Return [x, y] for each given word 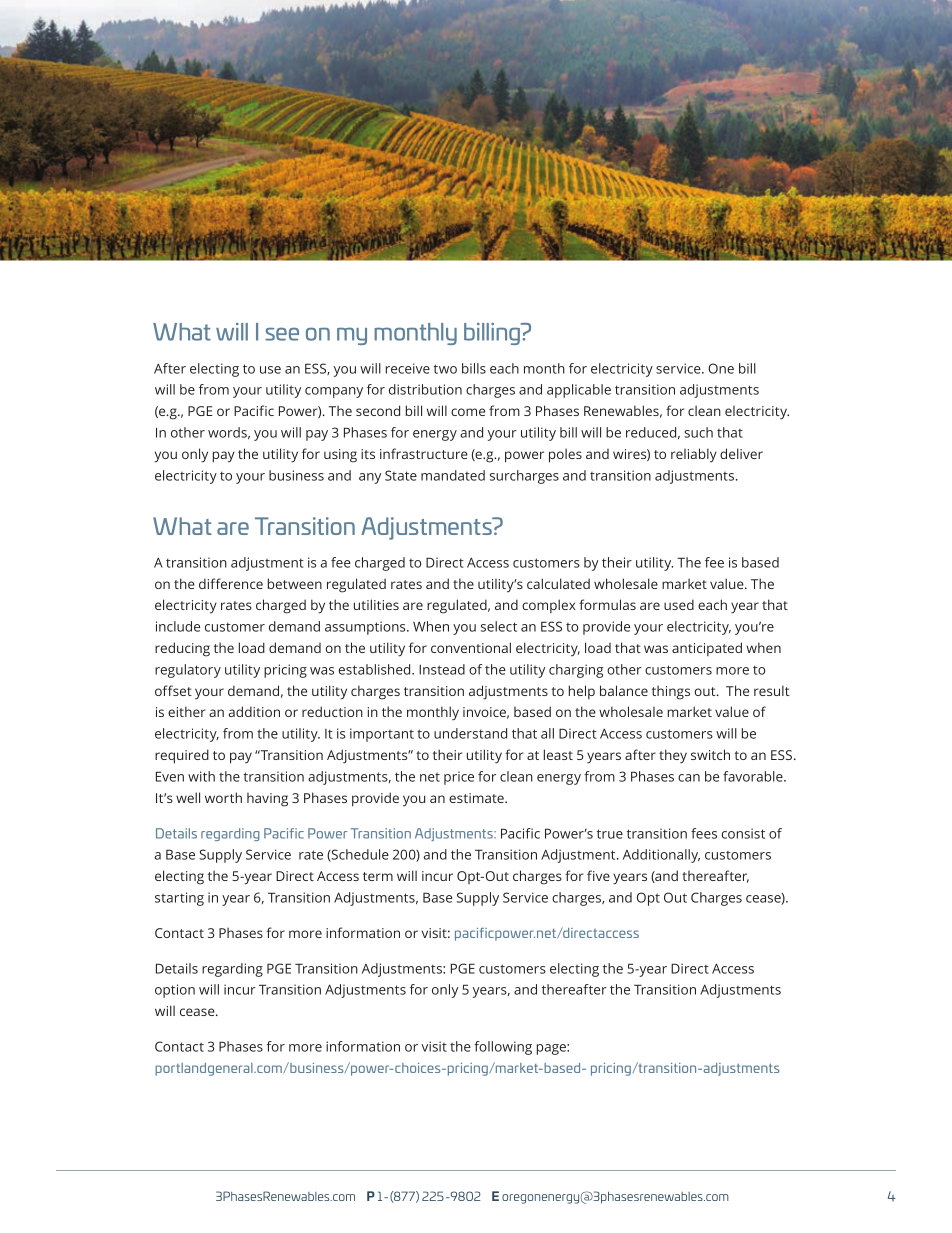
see [282, 334]
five [598, 875]
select [499, 626]
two [445, 369]
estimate [477, 798]
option [175, 991]
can [689, 778]
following [503, 1048]
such [698, 432]
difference [231, 583]
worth [223, 797]
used [679, 604]
